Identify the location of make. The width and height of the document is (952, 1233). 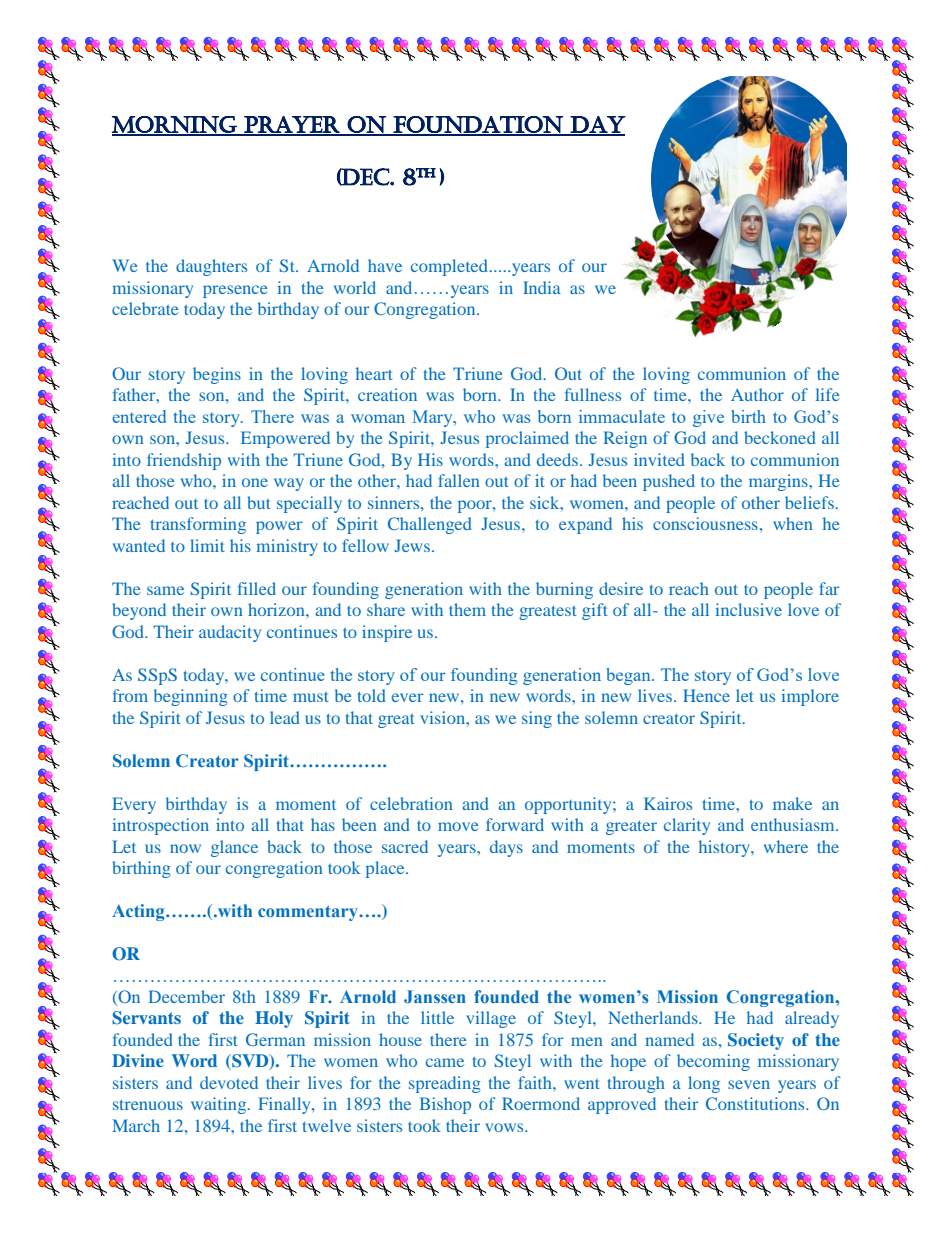
(792, 803).
